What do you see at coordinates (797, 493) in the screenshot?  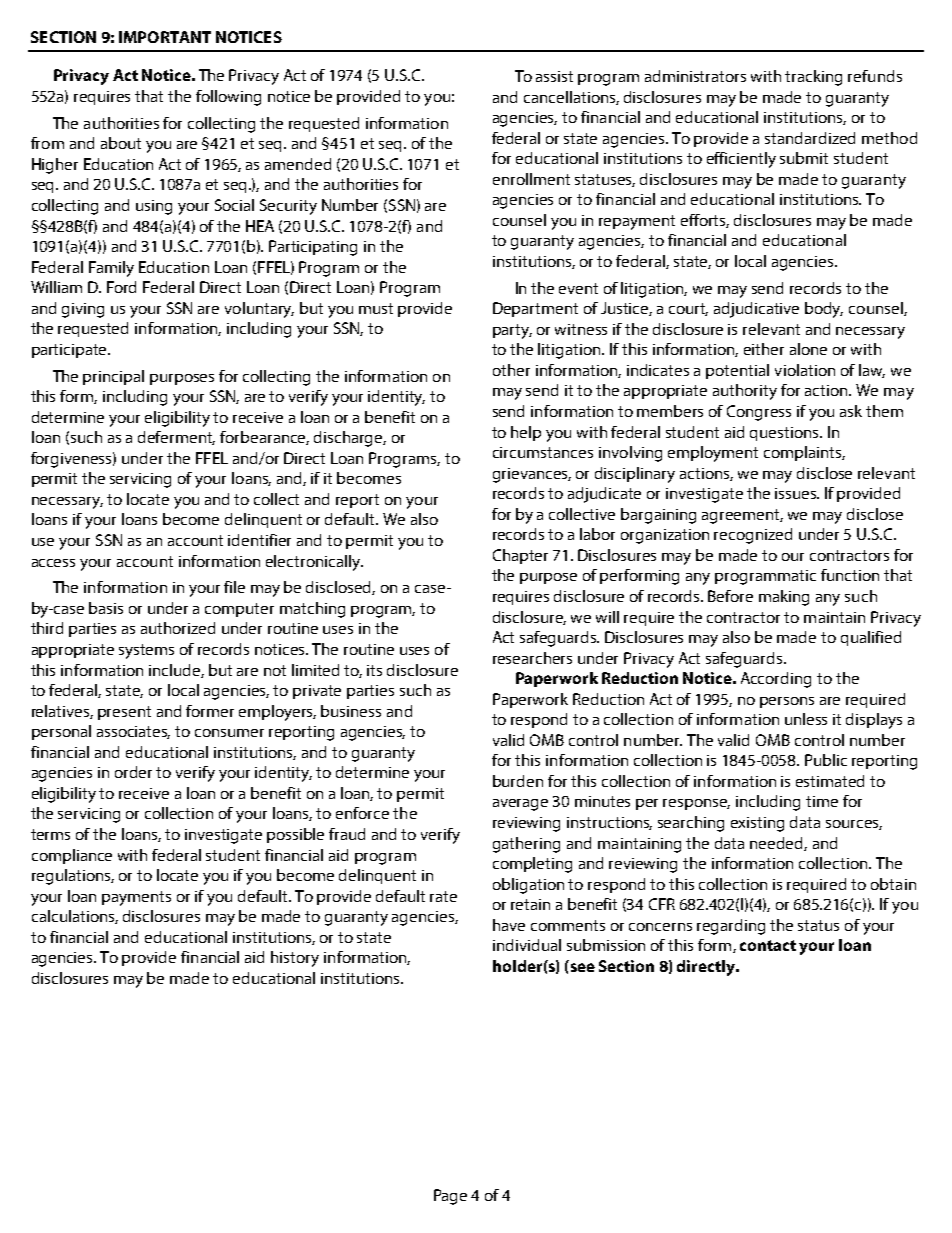 I see `issues` at bounding box center [797, 493].
